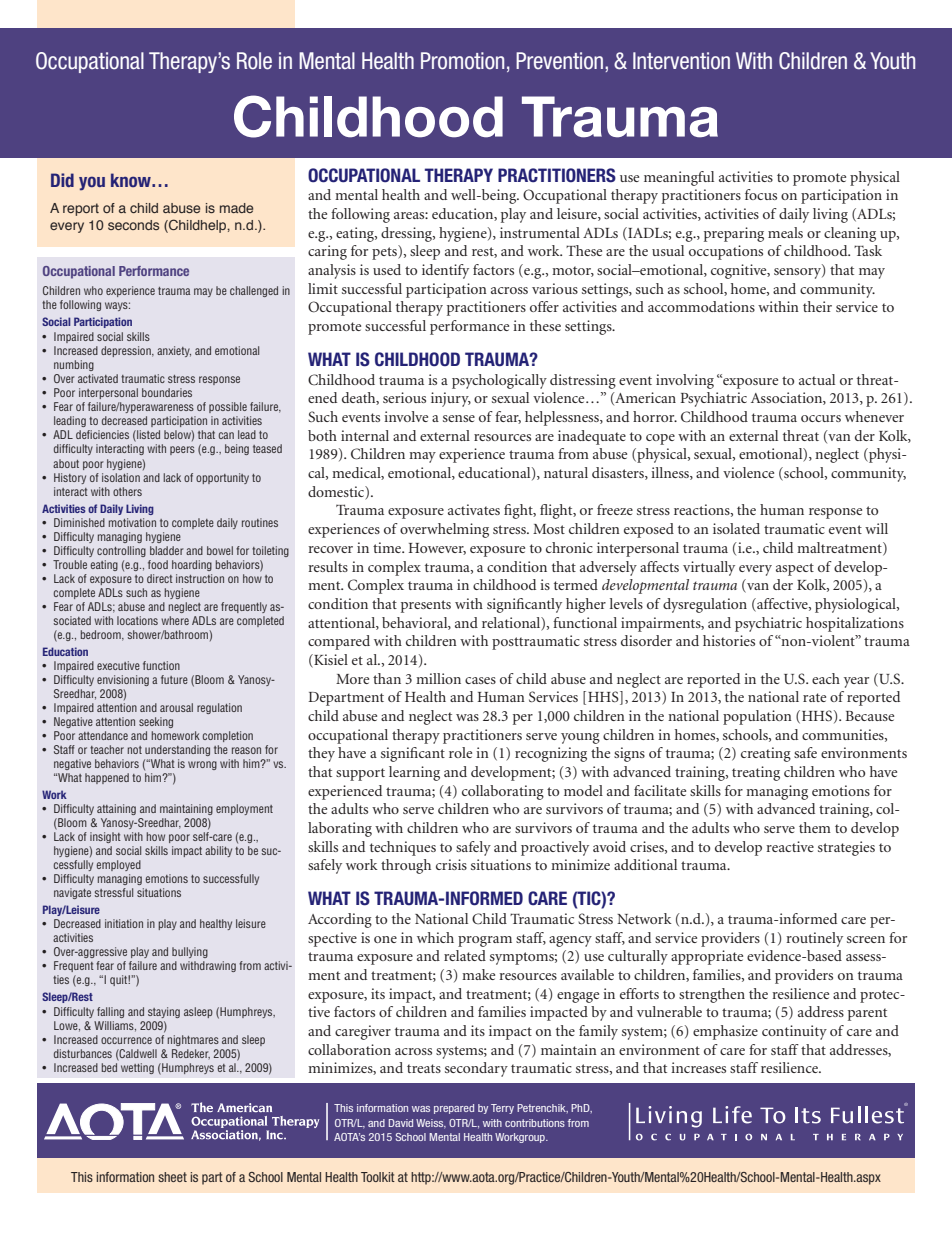 The image size is (952, 1233). Describe the element at coordinates (124, 923) in the screenshot. I see `initiation` at that location.
